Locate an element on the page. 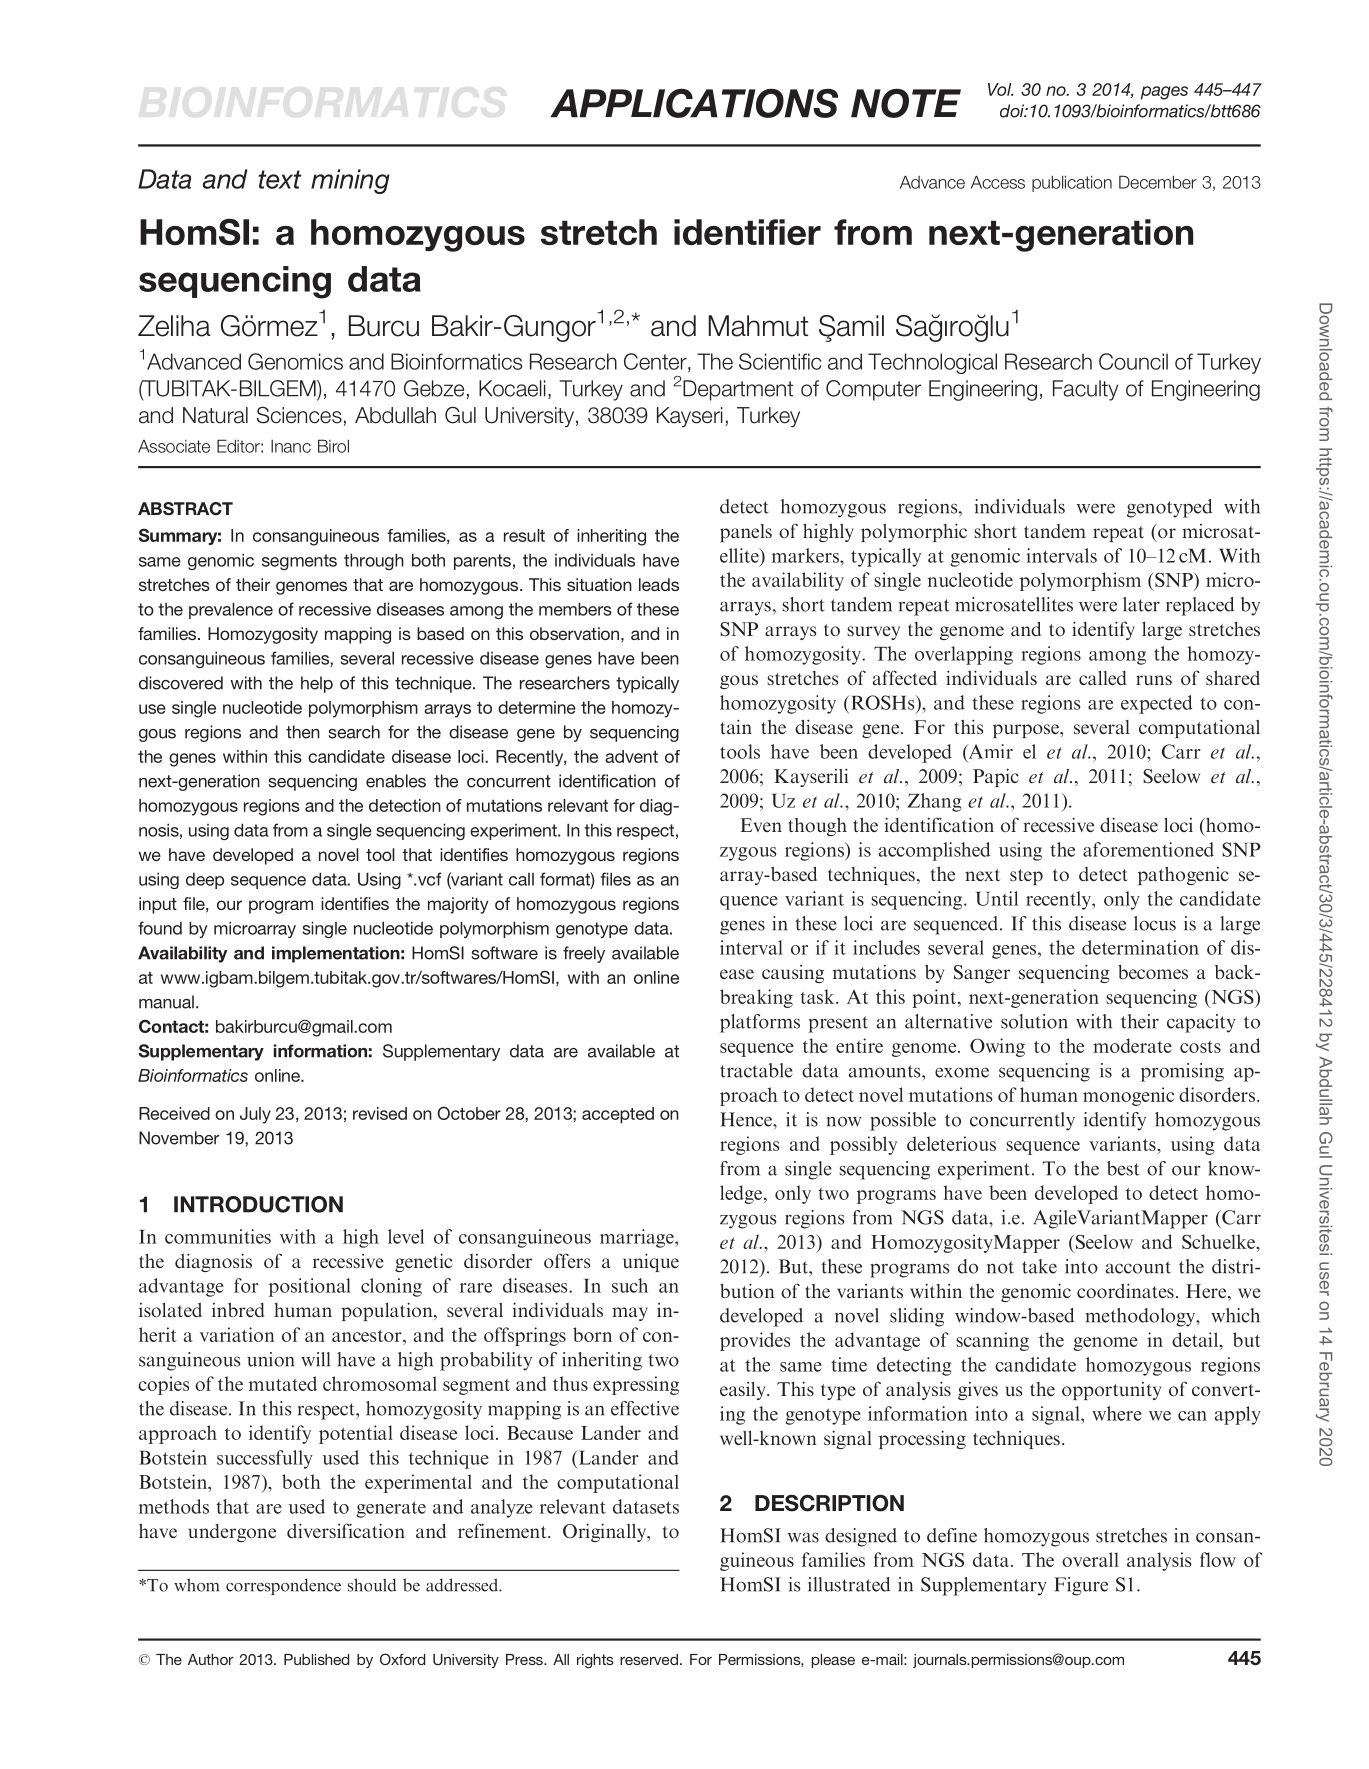 The height and width of the page is (1769, 1369). Even is located at coordinates (761, 825).
